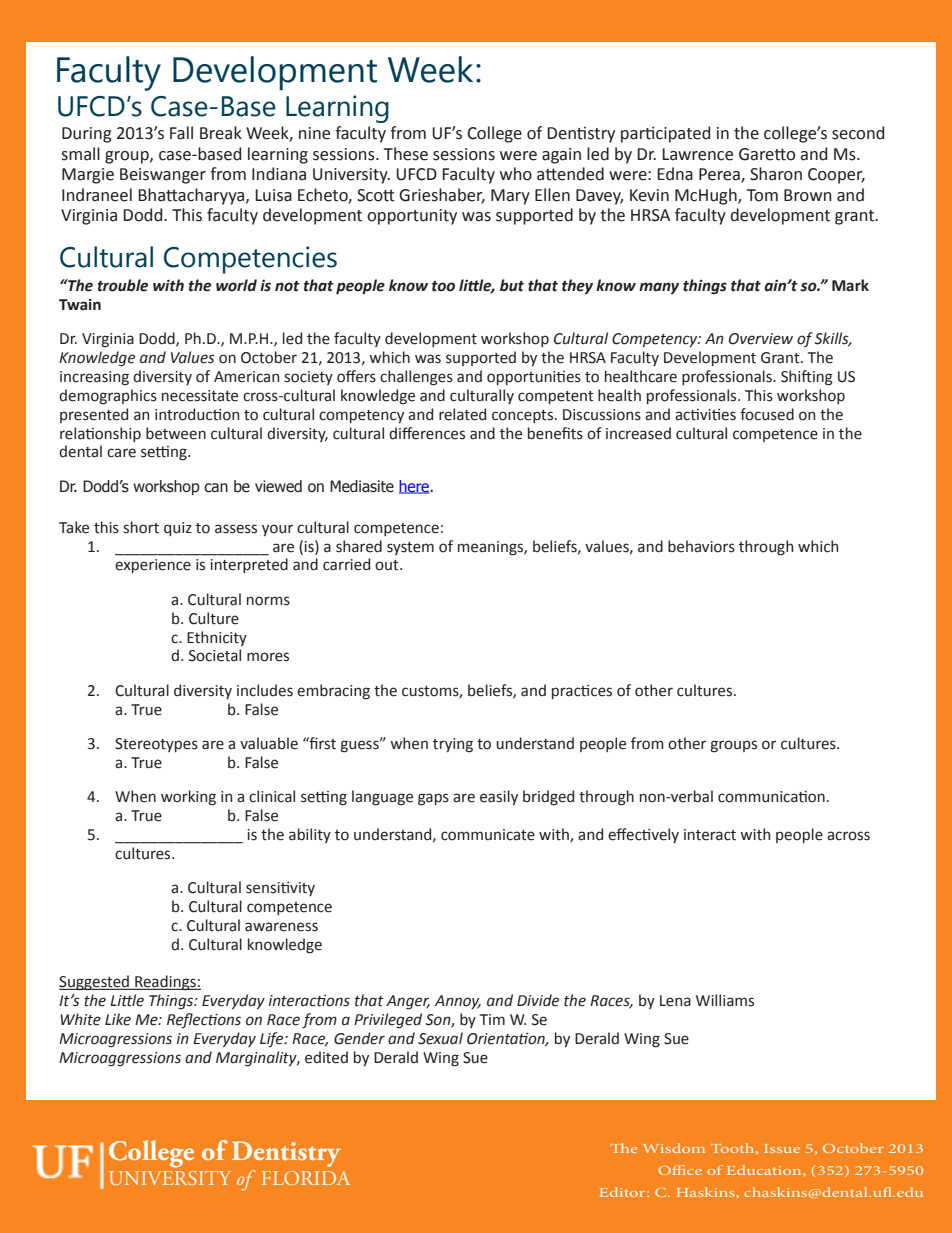 This image has width=952, height=1233. I want to click on communication, so click(771, 797).
